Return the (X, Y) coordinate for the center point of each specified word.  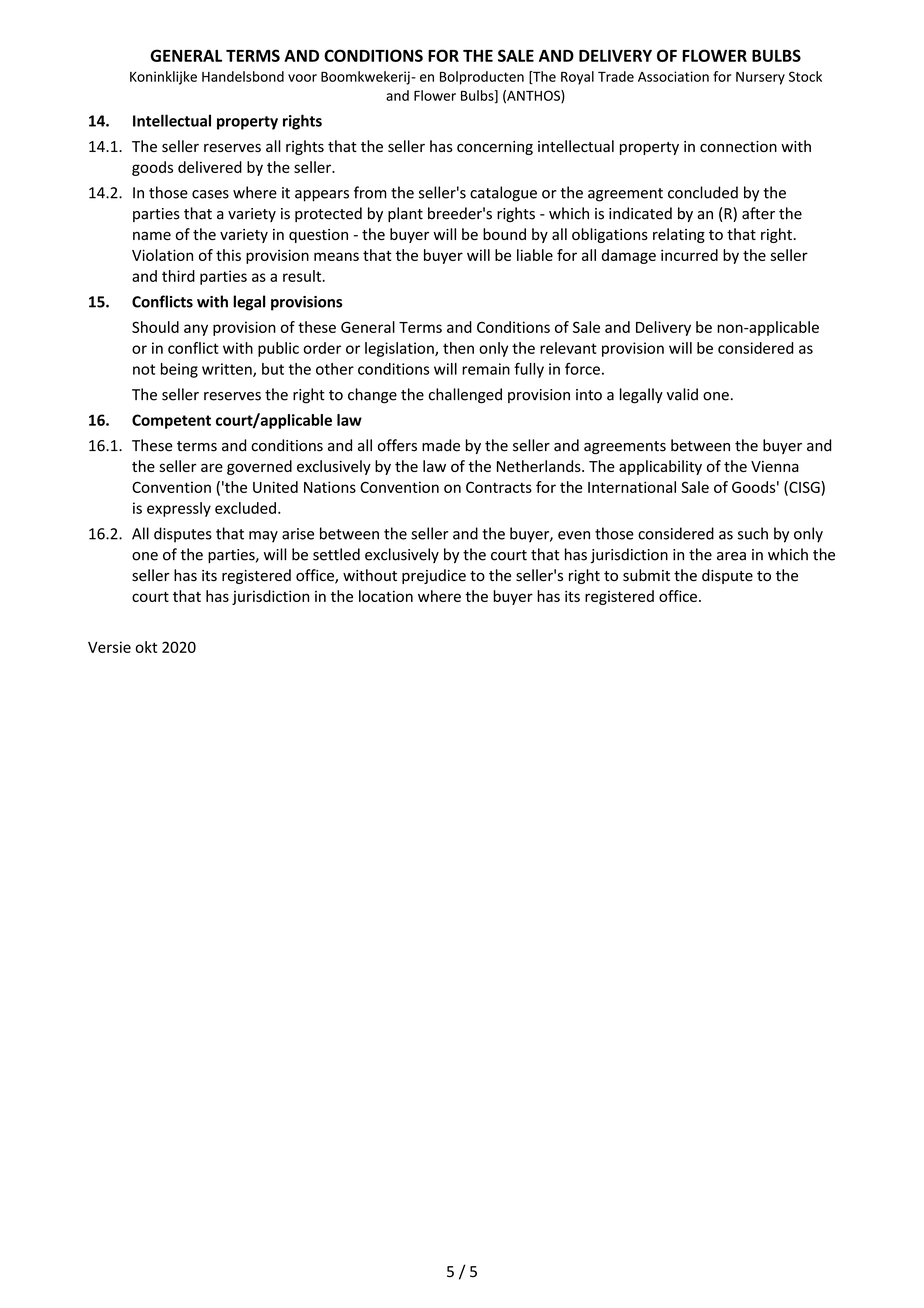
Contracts (499, 487)
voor (302, 78)
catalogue (503, 194)
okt (146, 647)
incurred (689, 255)
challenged (465, 396)
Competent (171, 421)
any (196, 330)
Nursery (760, 78)
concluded (703, 192)
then (458, 348)
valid (682, 394)
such (753, 533)
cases (210, 194)
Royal (577, 78)
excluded (245, 508)
